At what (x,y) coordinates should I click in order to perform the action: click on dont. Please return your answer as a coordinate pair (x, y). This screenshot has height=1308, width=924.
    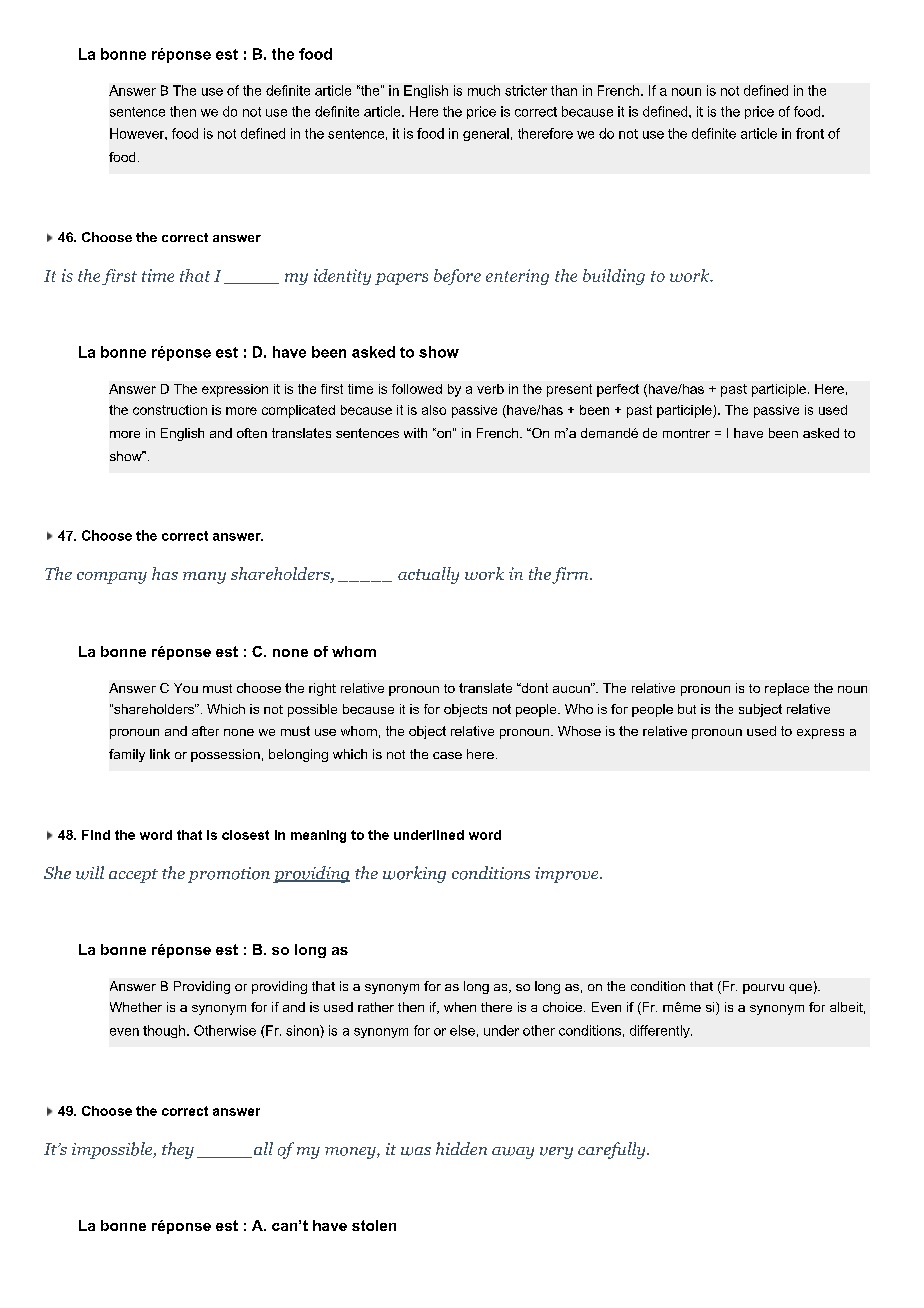
    Looking at the image, I should click on (533, 688).
